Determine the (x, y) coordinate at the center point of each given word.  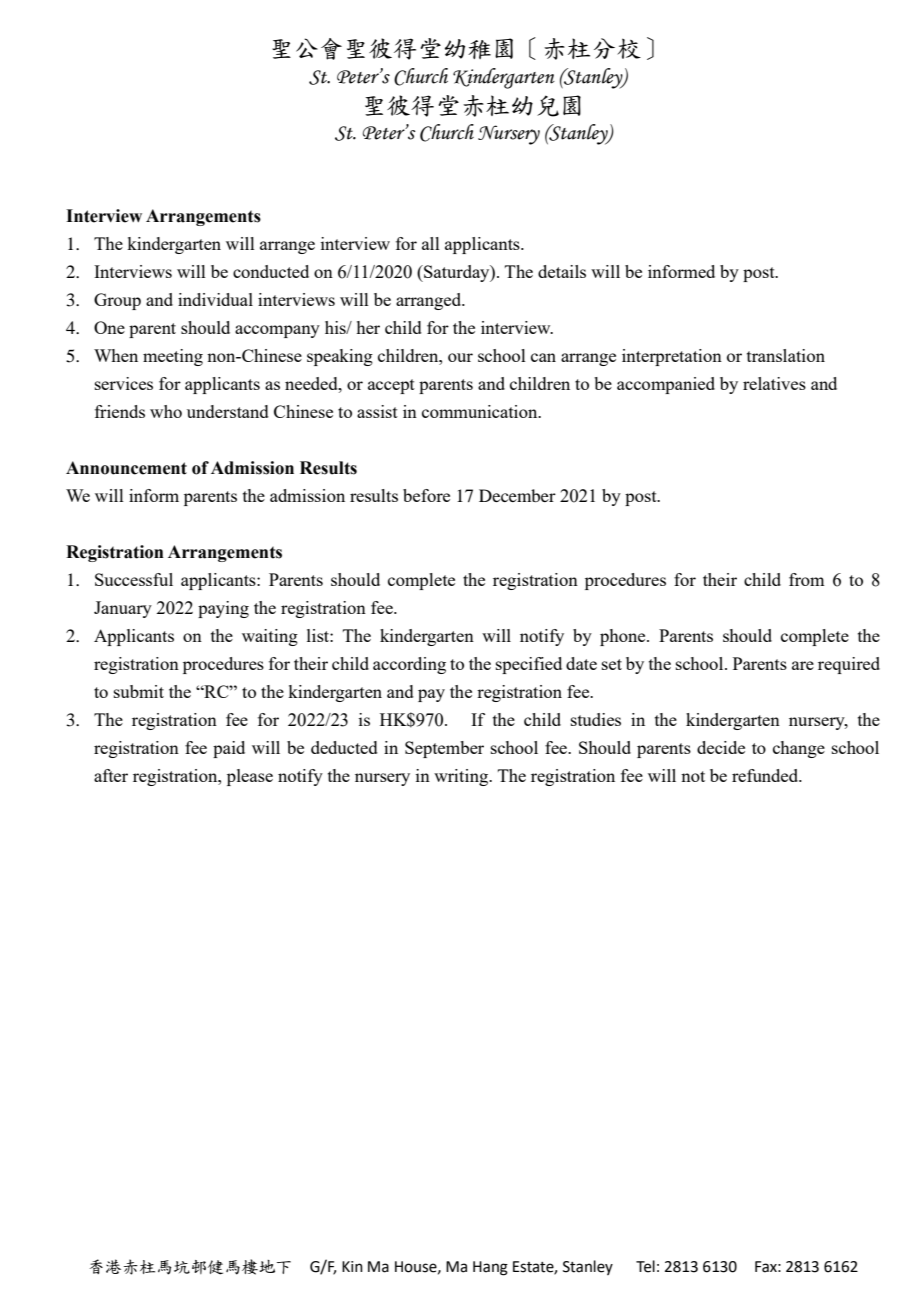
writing (462, 777)
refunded (766, 775)
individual (215, 299)
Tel (645, 1266)
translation (786, 355)
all (431, 243)
